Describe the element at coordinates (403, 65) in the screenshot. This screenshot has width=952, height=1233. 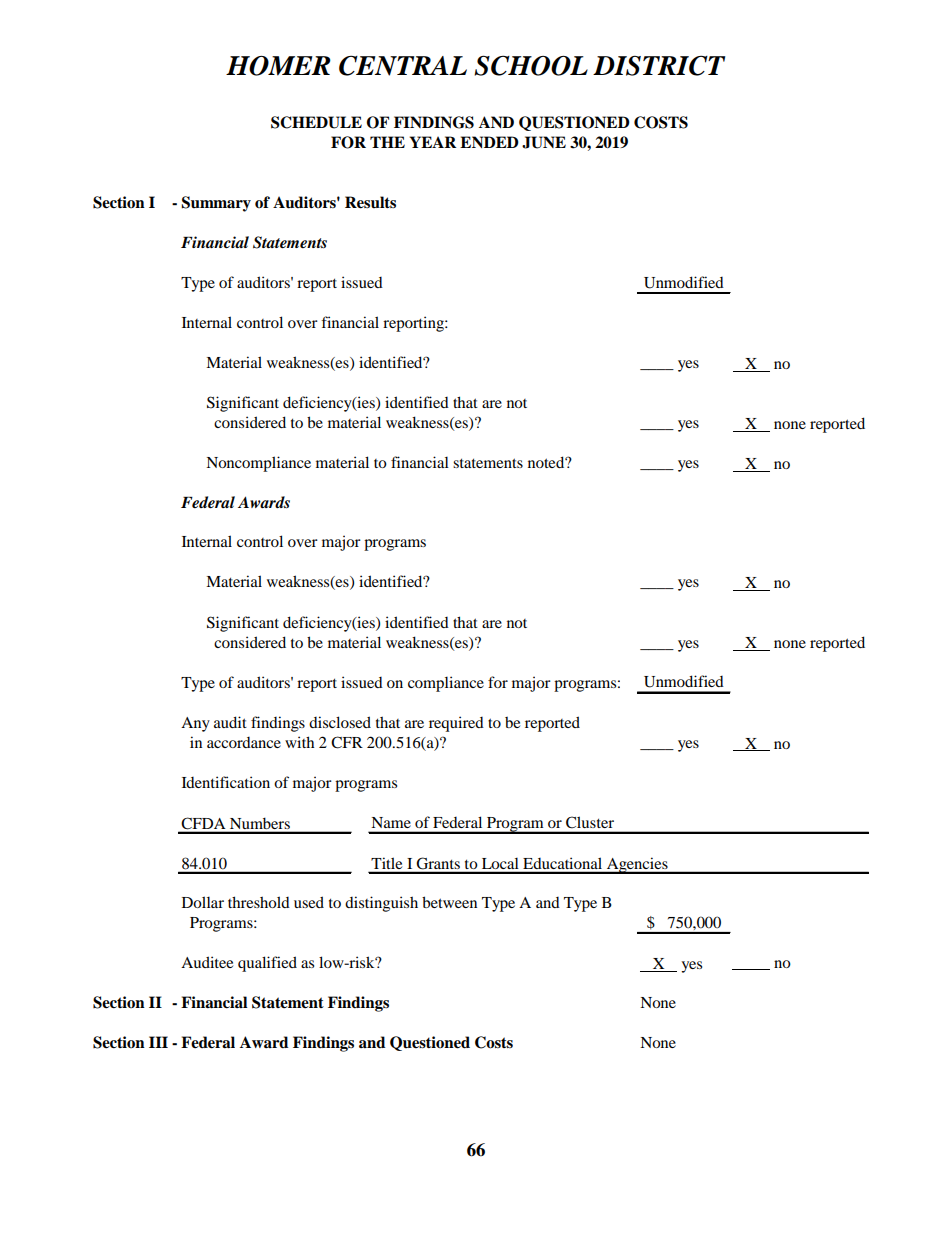
I see `CENTRAL` at that location.
